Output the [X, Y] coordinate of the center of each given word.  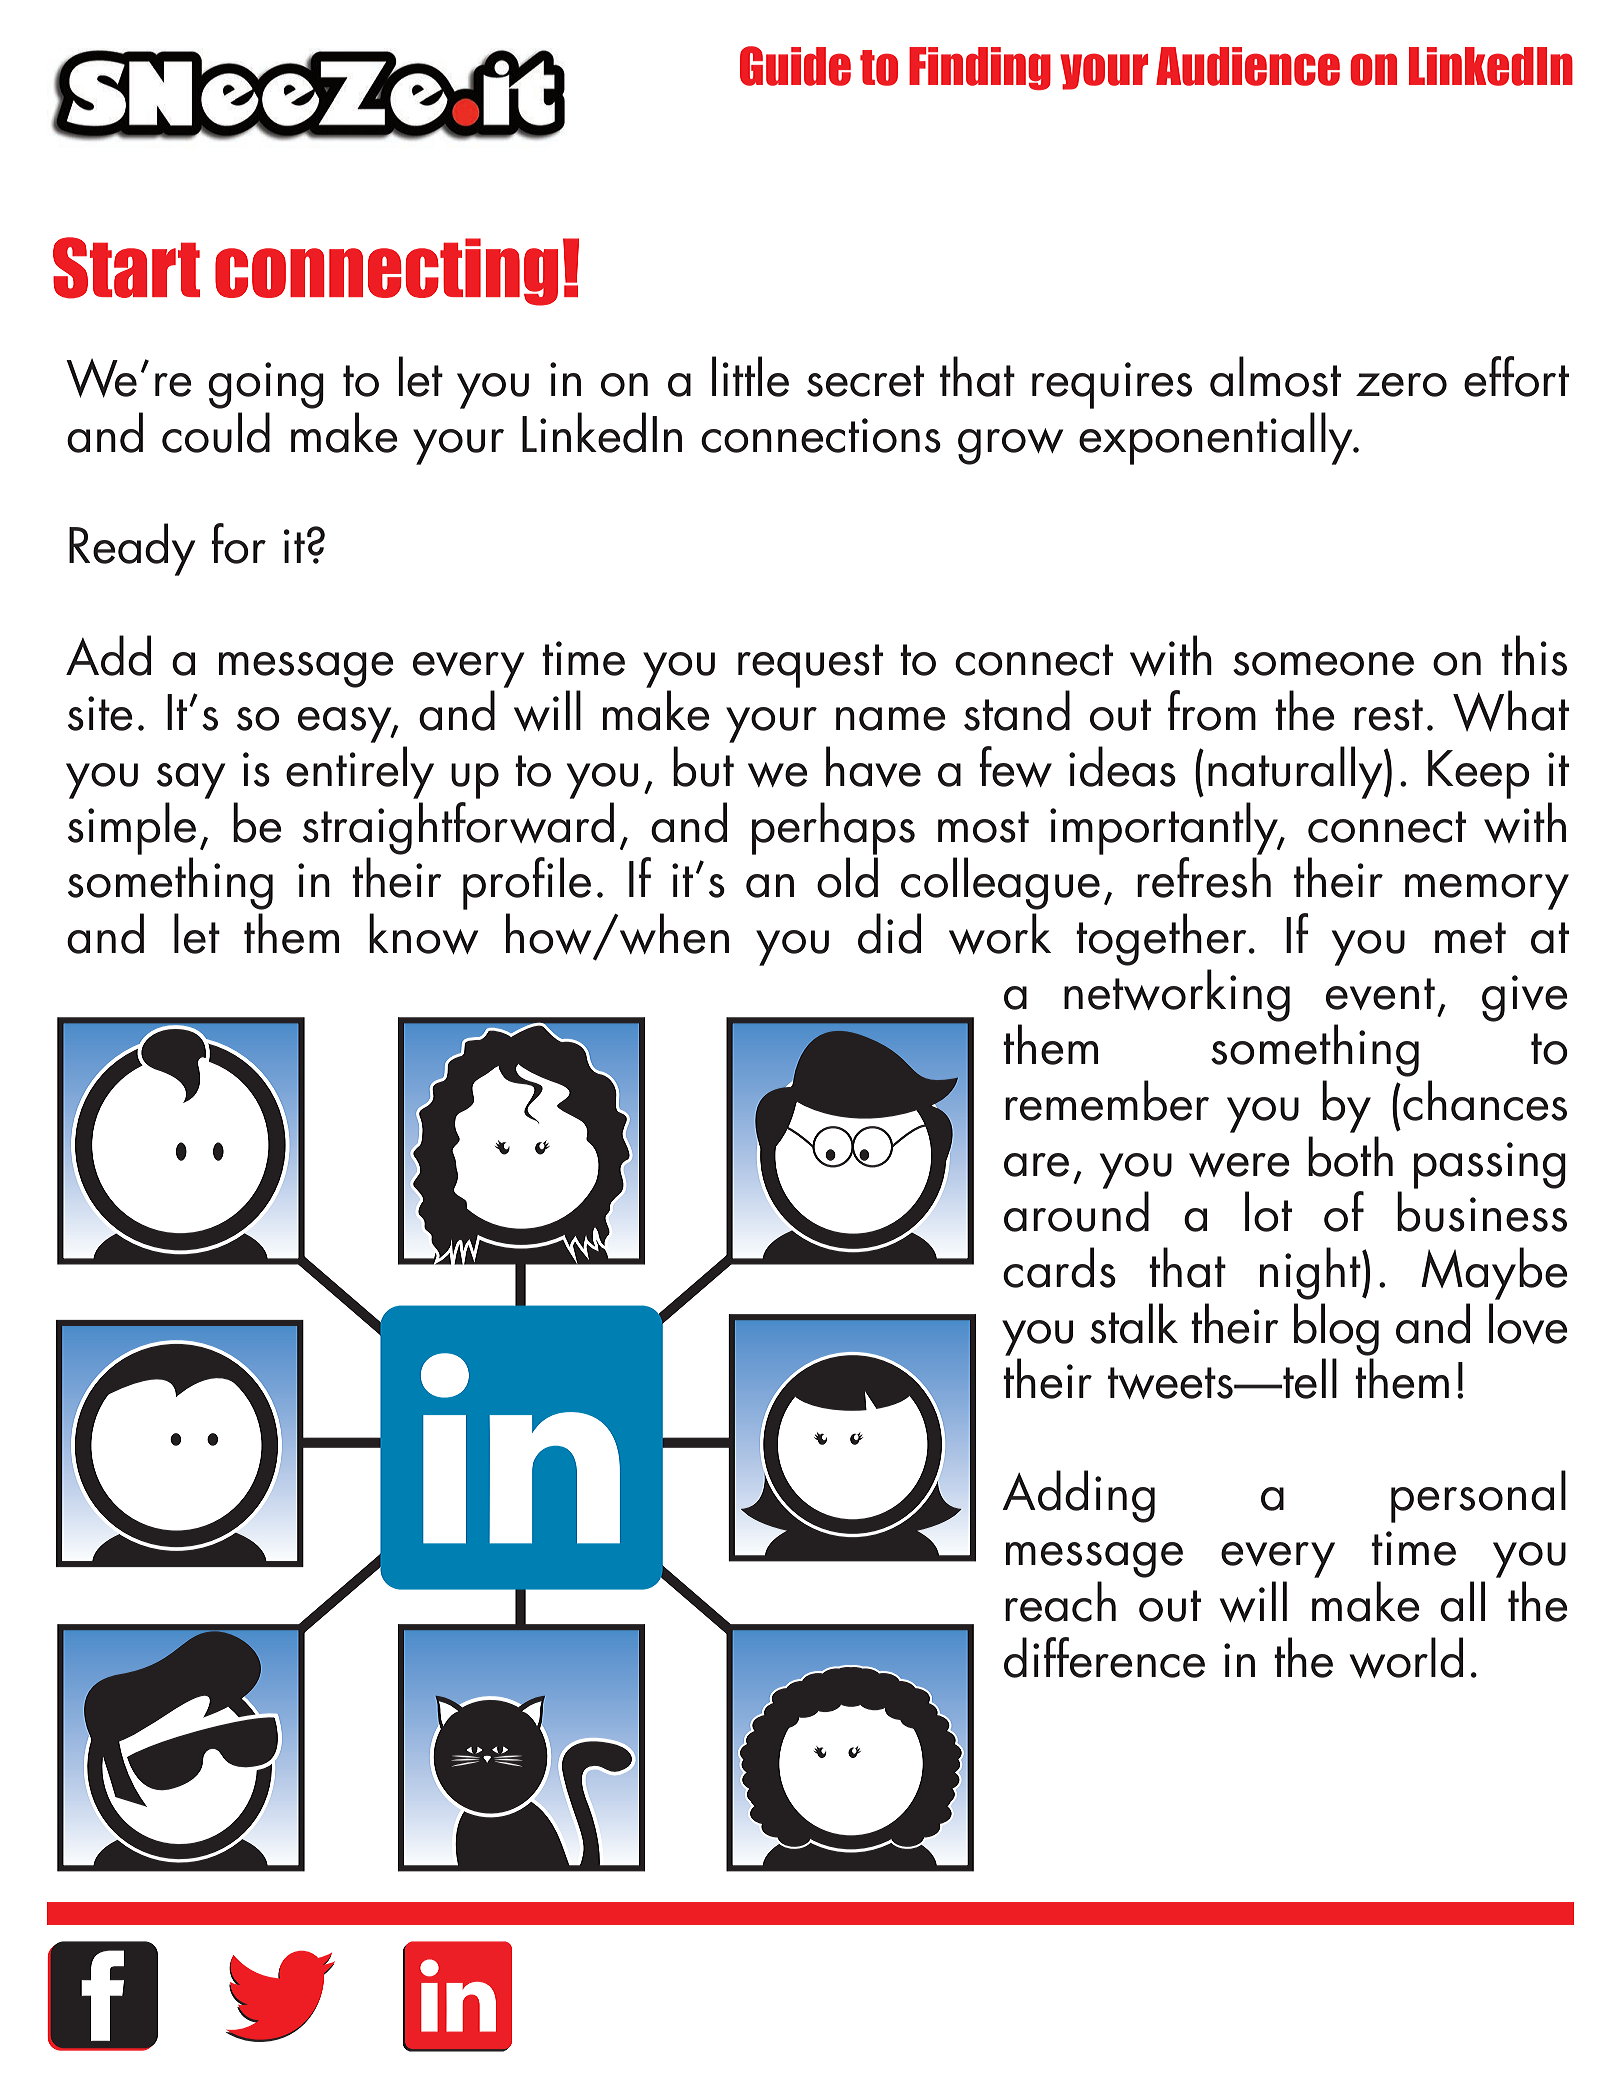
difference [1104, 1657]
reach [1060, 1601]
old [847, 877]
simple [132, 828]
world [1406, 1657]
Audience [1248, 66]
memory [1487, 892]
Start [126, 268]
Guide [795, 66]
